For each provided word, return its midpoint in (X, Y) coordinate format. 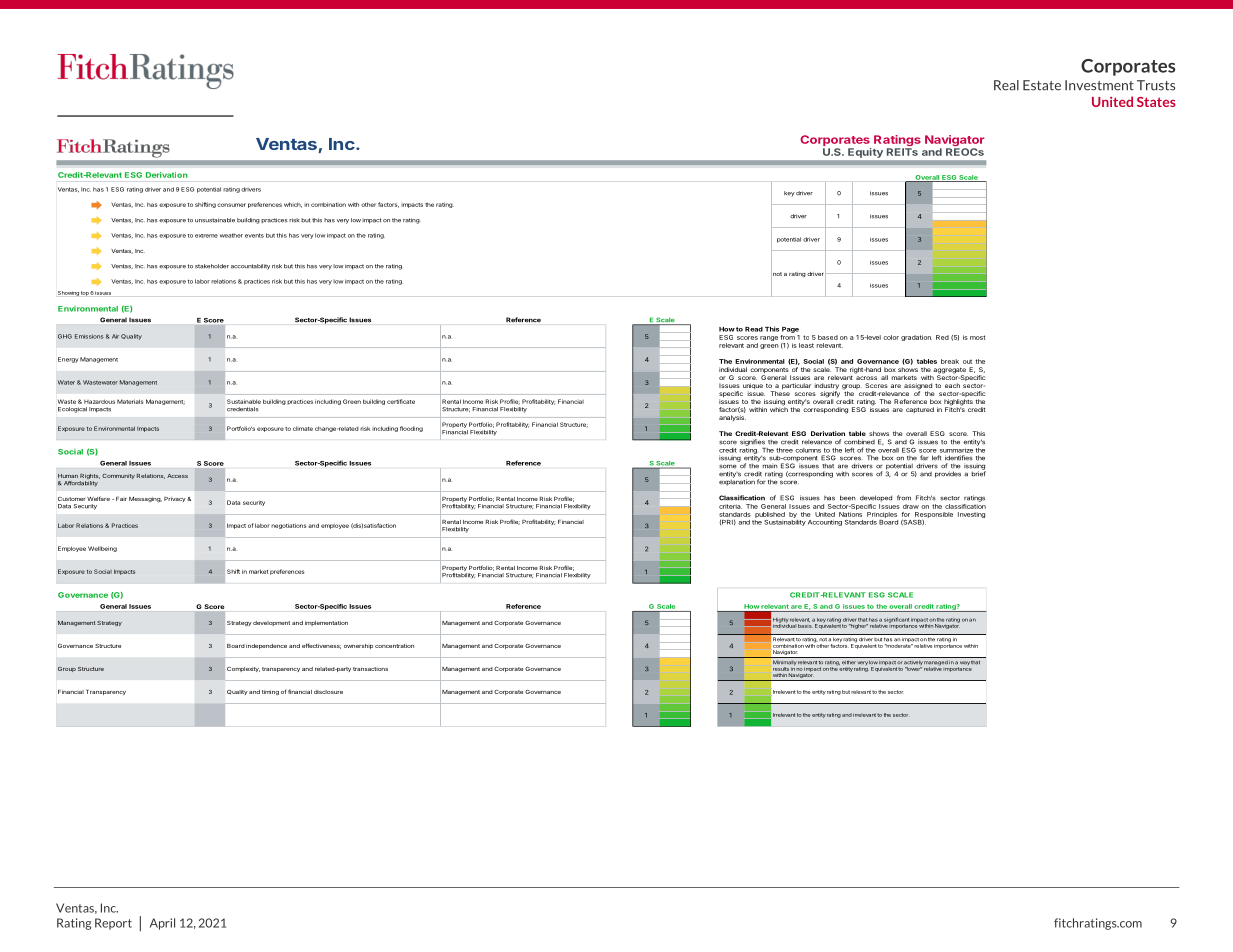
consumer (231, 205)
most (978, 337)
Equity (865, 153)
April (162, 924)
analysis (732, 418)
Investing (971, 515)
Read (754, 329)
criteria (730, 506)
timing (270, 692)
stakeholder (212, 266)
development (271, 623)
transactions (370, 669)
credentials (243, 409)
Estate (1042, 85)
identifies (958, 457)
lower (913, 668)
